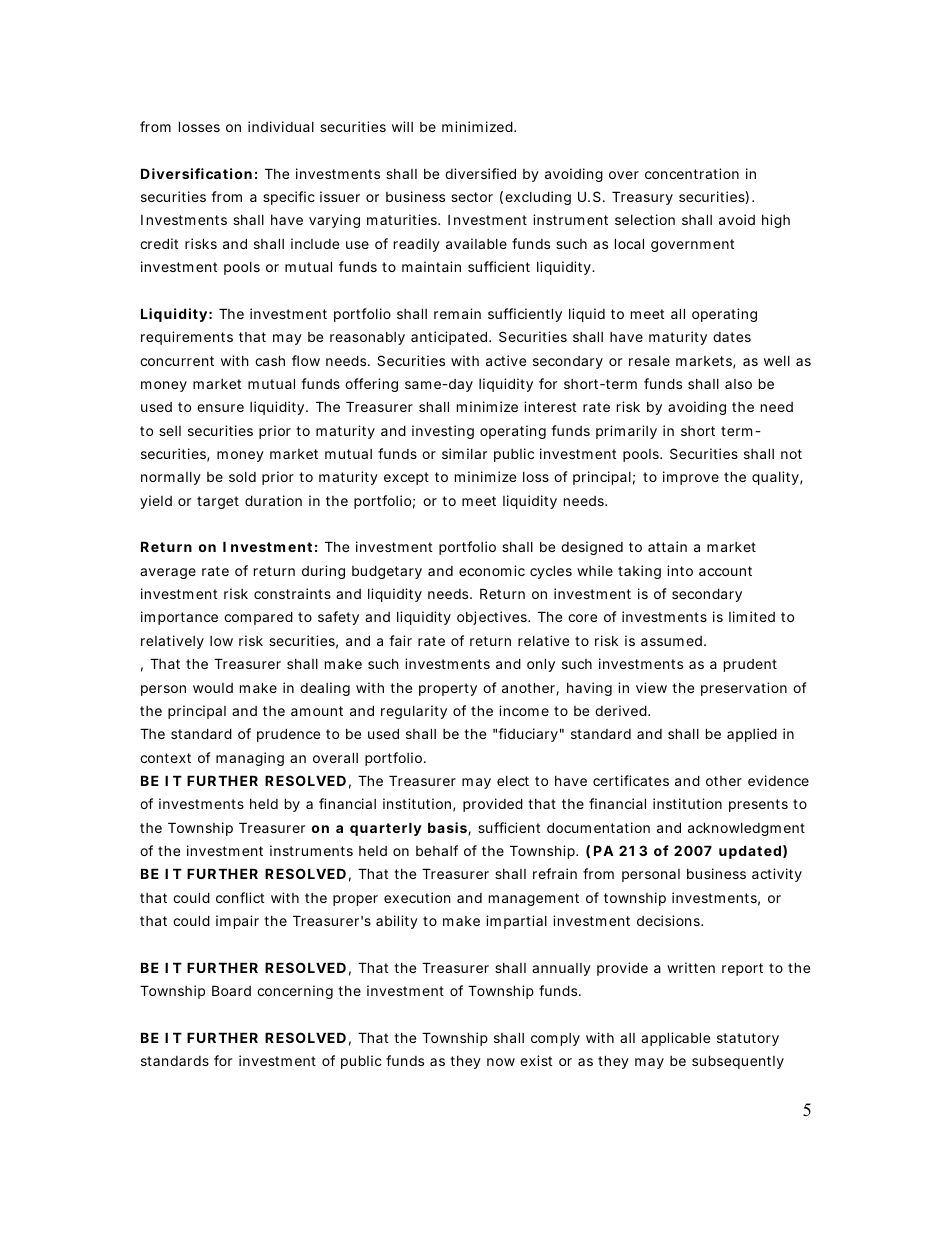 The height and width of the screenshot is (1233, 952). I want to click on concentration, so click(692, 173).
